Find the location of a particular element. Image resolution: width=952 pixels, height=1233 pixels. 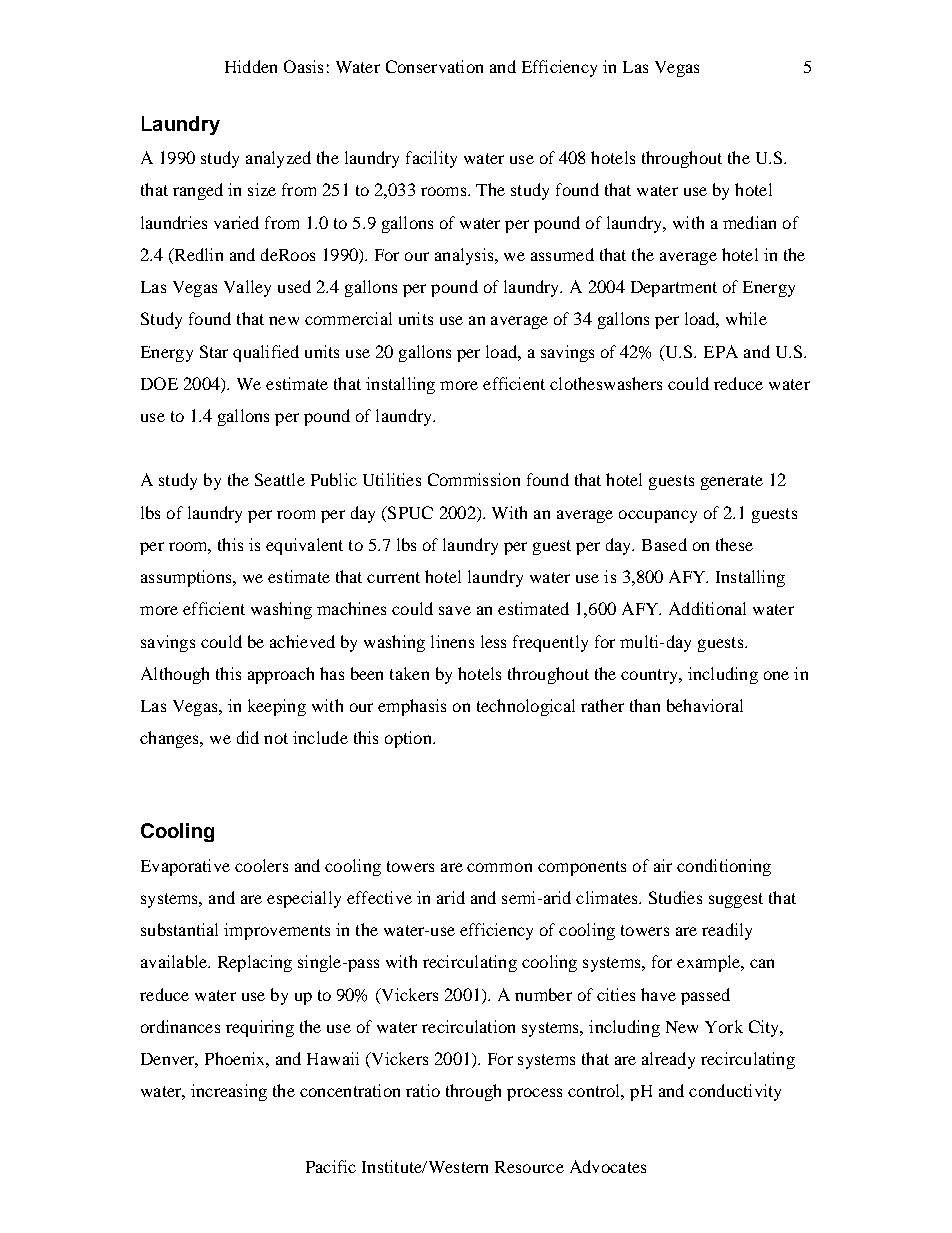

Conservation is located at coordinates (434, 66).
